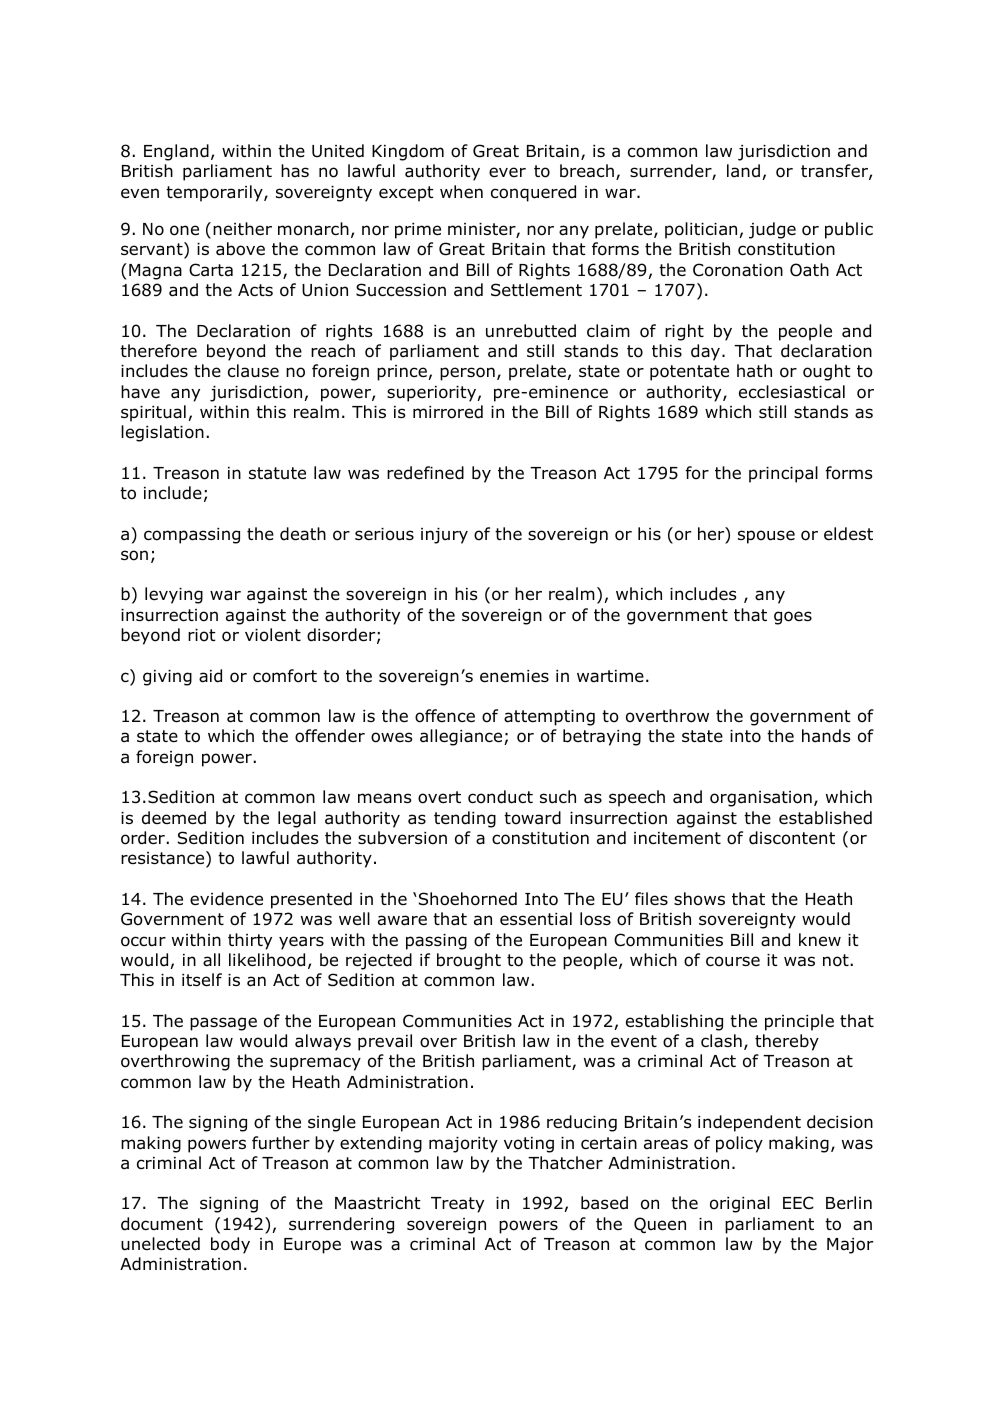 The height and width of the screenshot is (1406, 994). I want to click on temporarily, so click(215, 193).
